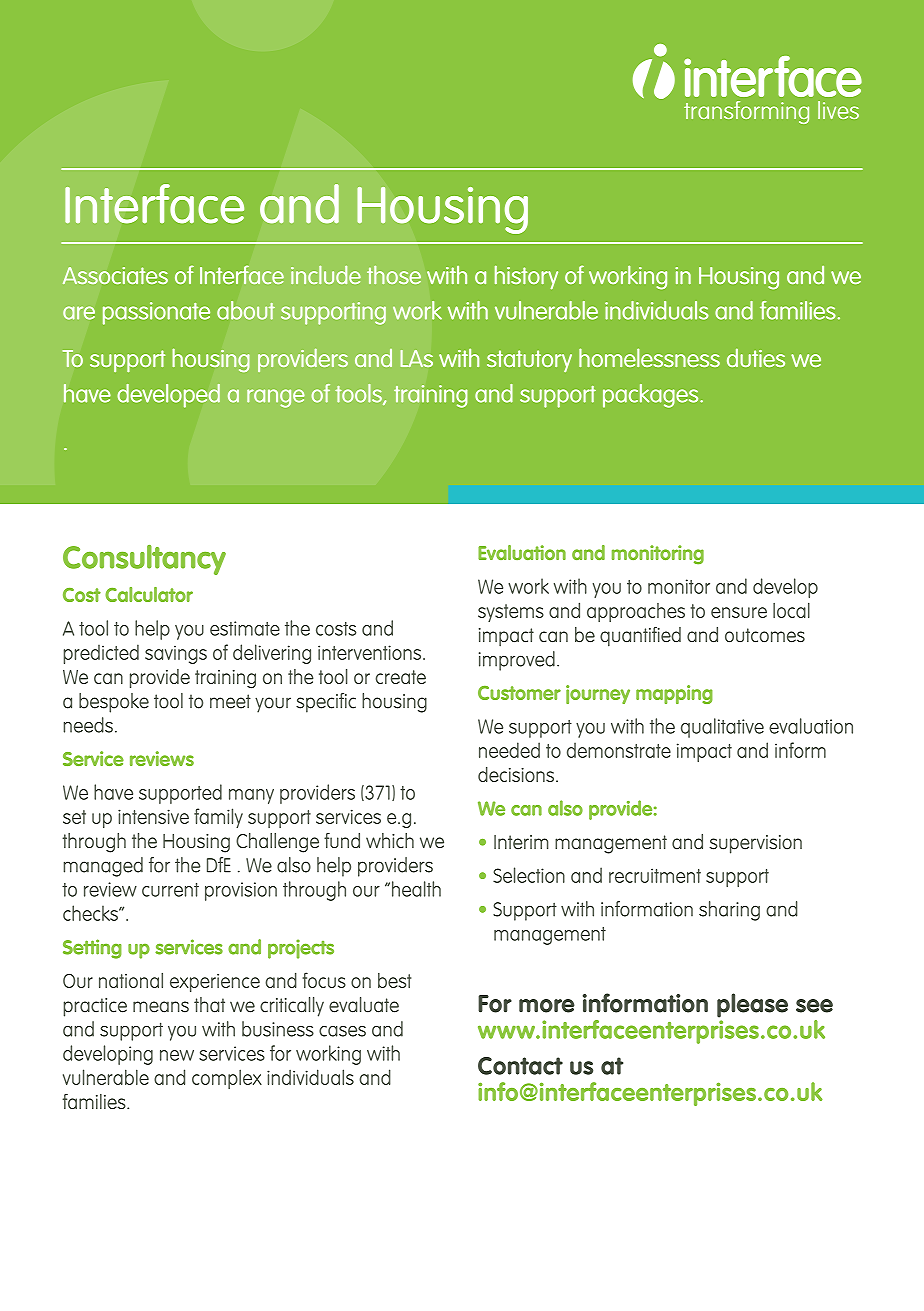 Image resolution: width=924 pixels, height=1311 pixels. Describe the element at coordinates (739, 612) in the screenshot. I see `ensure` at that location.
